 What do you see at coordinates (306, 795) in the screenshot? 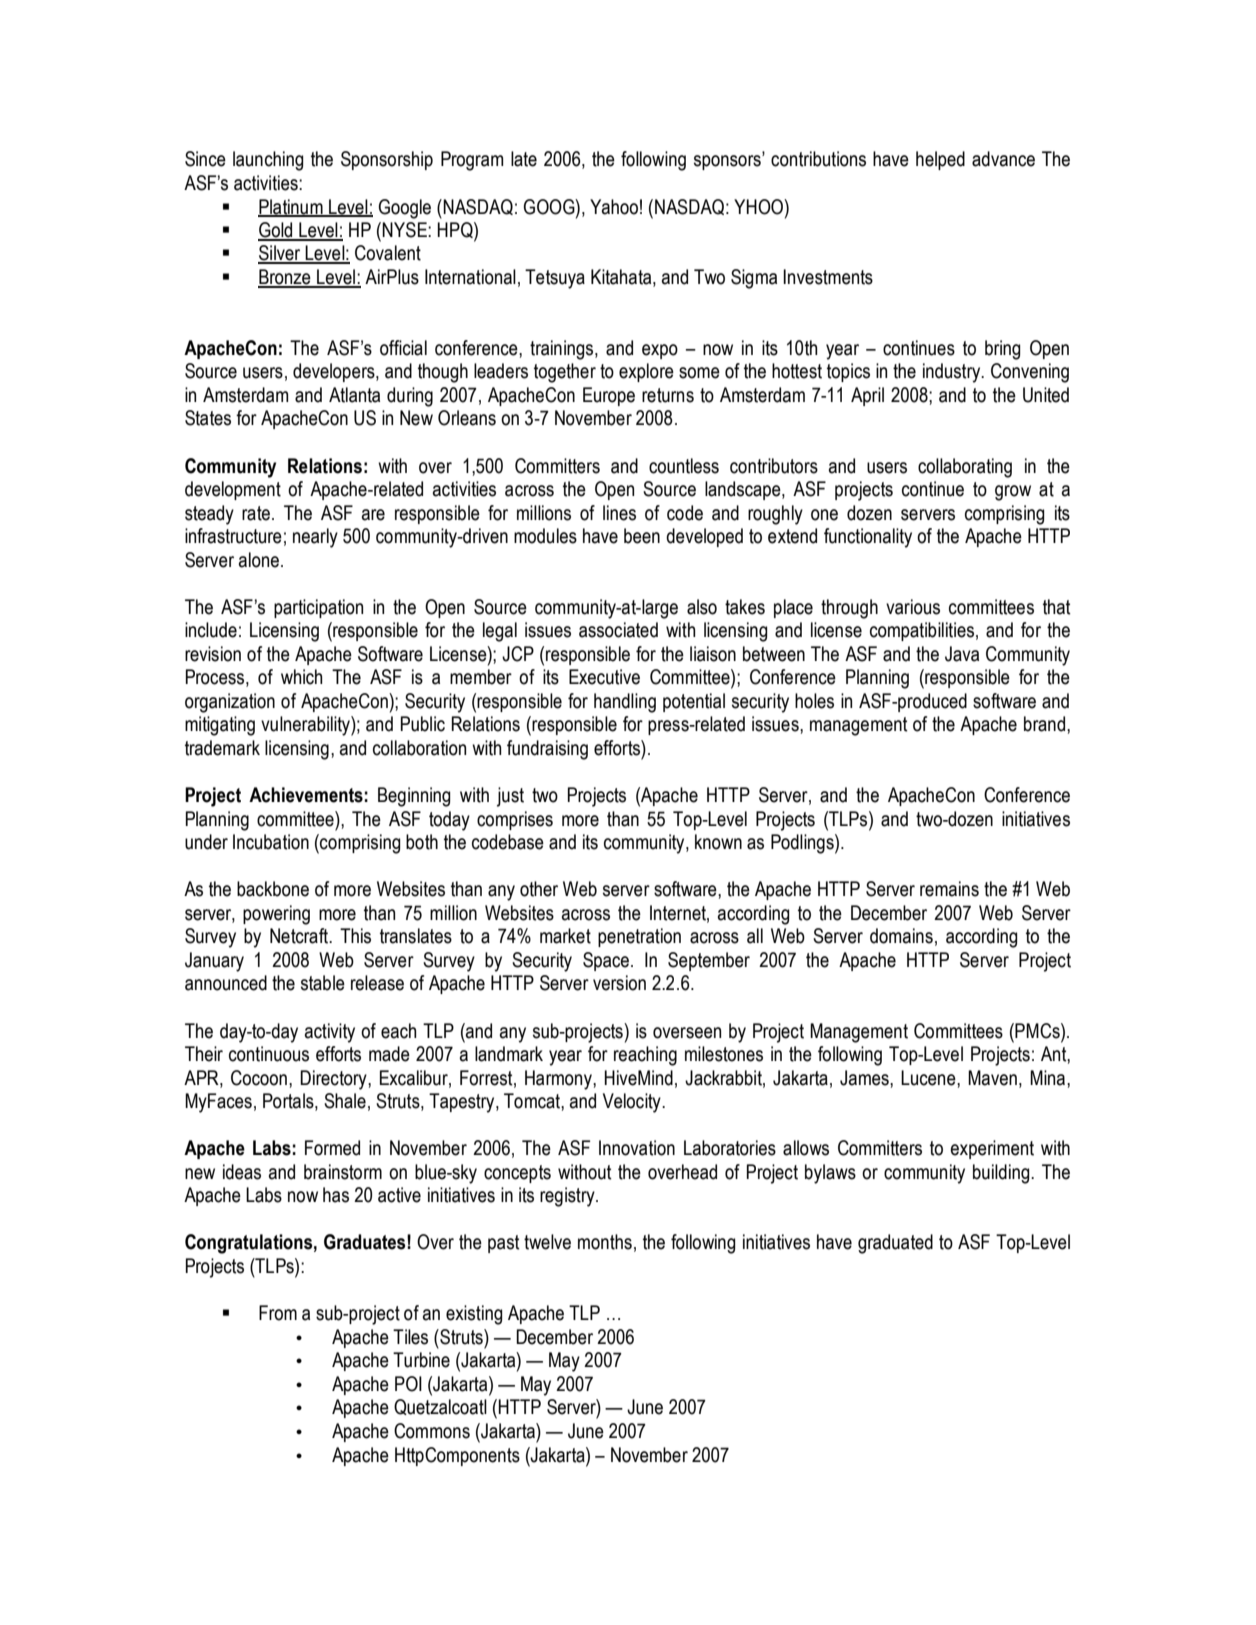
I see `Achievements` at bounding box center [306, 795].
